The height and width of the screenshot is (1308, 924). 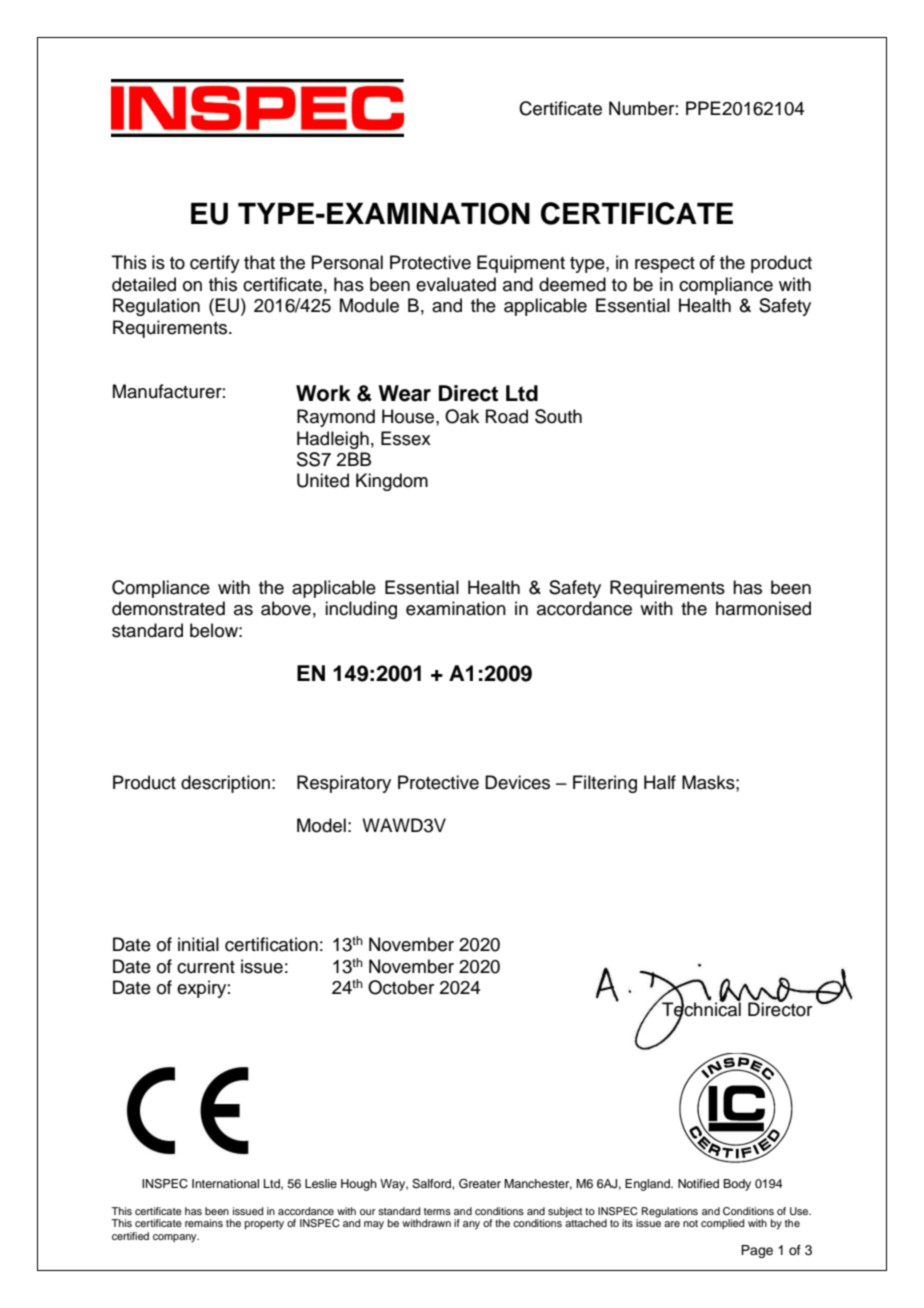 What do you see at coordinates (456, 284) in the screenshot?
I see `evaluated` at bounding box center [456, 284].
